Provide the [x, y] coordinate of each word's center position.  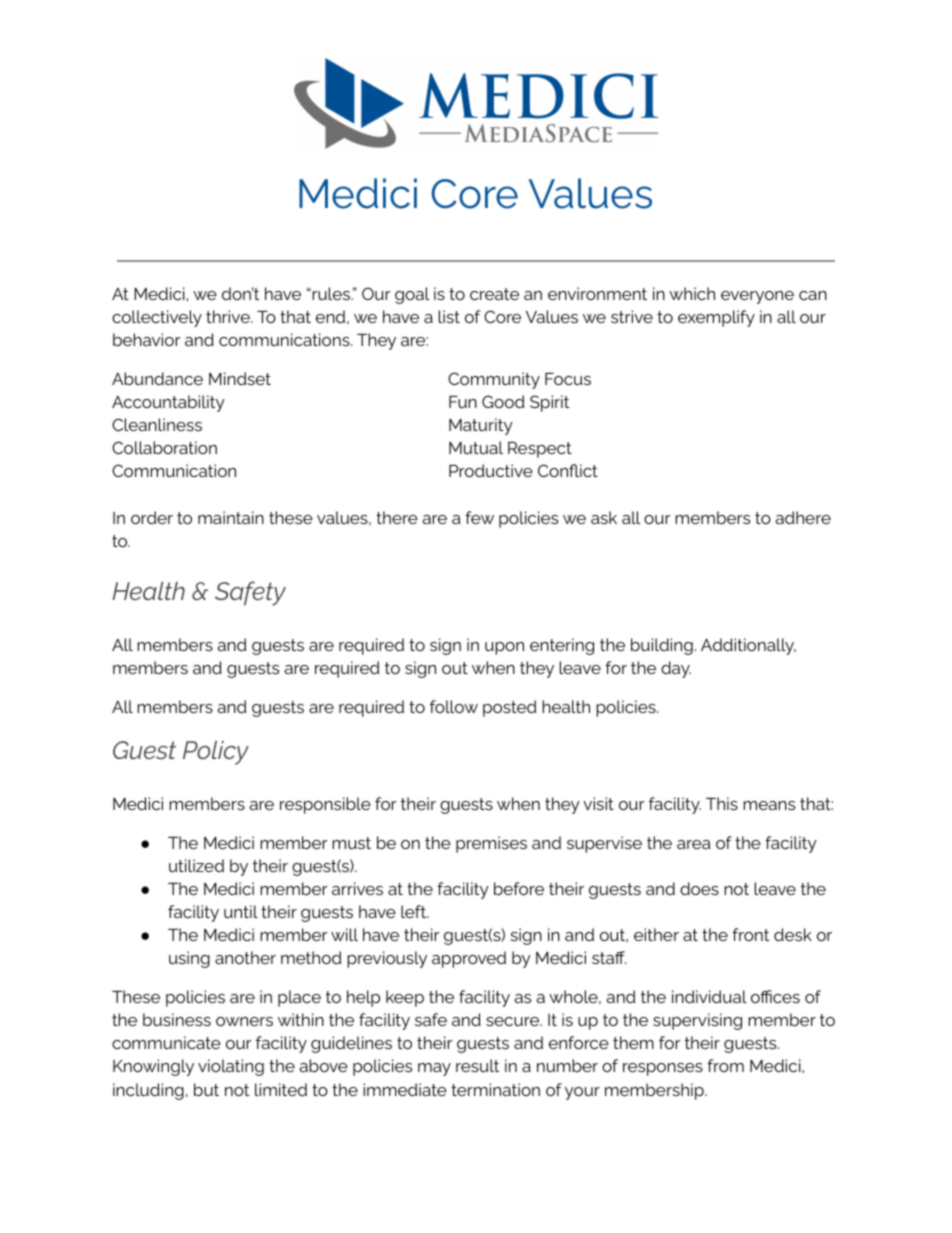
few [479, 517]
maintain [231, 517]
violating [231, 1067]
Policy [216, 753]
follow [454, 706]
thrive [229, 316]
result [477, 1065]
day [676, 669]
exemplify [716, 318]
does [699, 888]
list [449, 316]
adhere [803, 517]
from [725, 1065]
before [519, 888]
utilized [196, 865]
